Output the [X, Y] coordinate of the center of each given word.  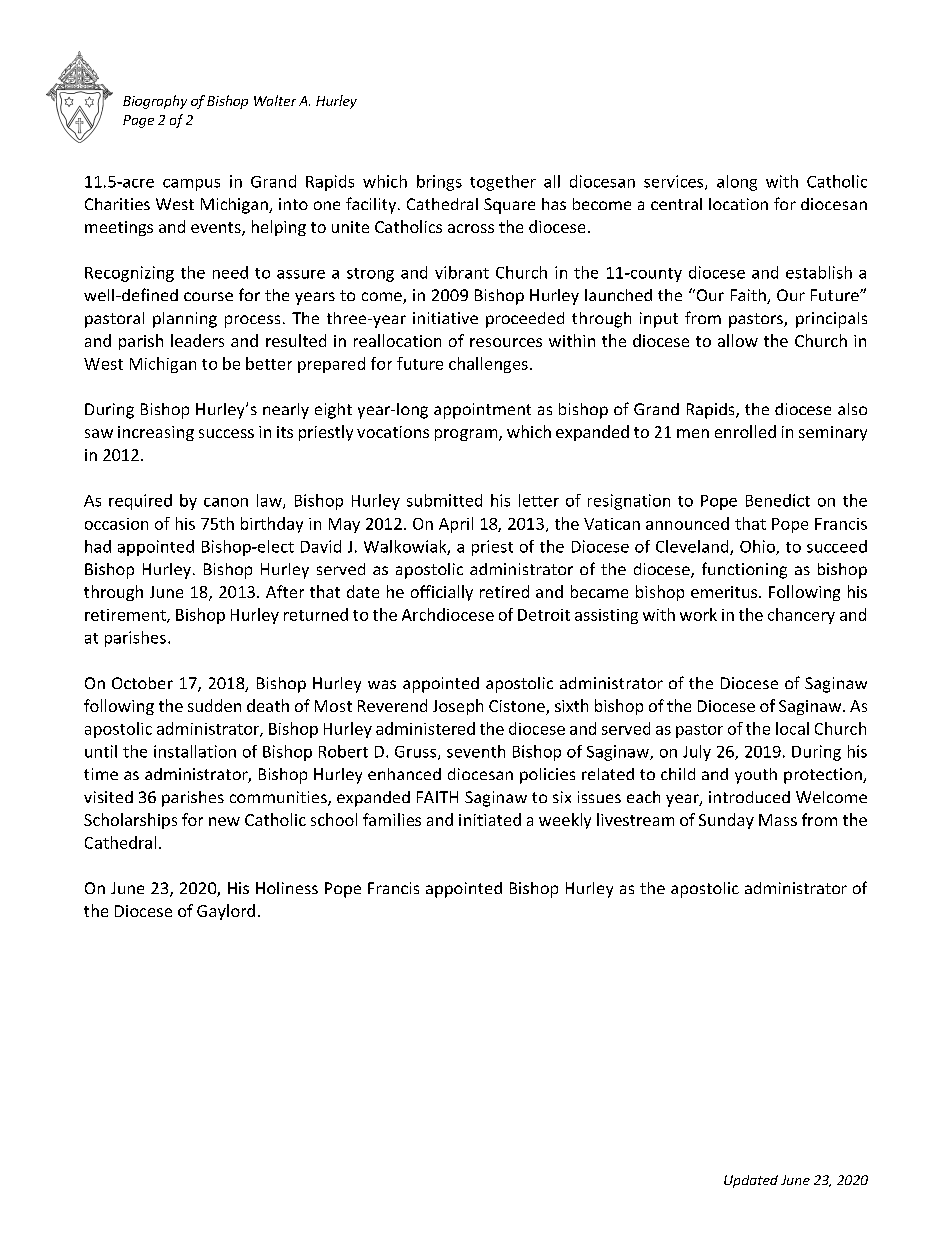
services [673, 181]
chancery [801, 616]
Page [138, 121]
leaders [197, 340]
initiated [490, 819]
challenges [488, 365]
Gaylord [226, 912]
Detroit [544, 615]
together [503, 183]
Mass [778, 820]
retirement [126, 616]
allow [738, 340]
